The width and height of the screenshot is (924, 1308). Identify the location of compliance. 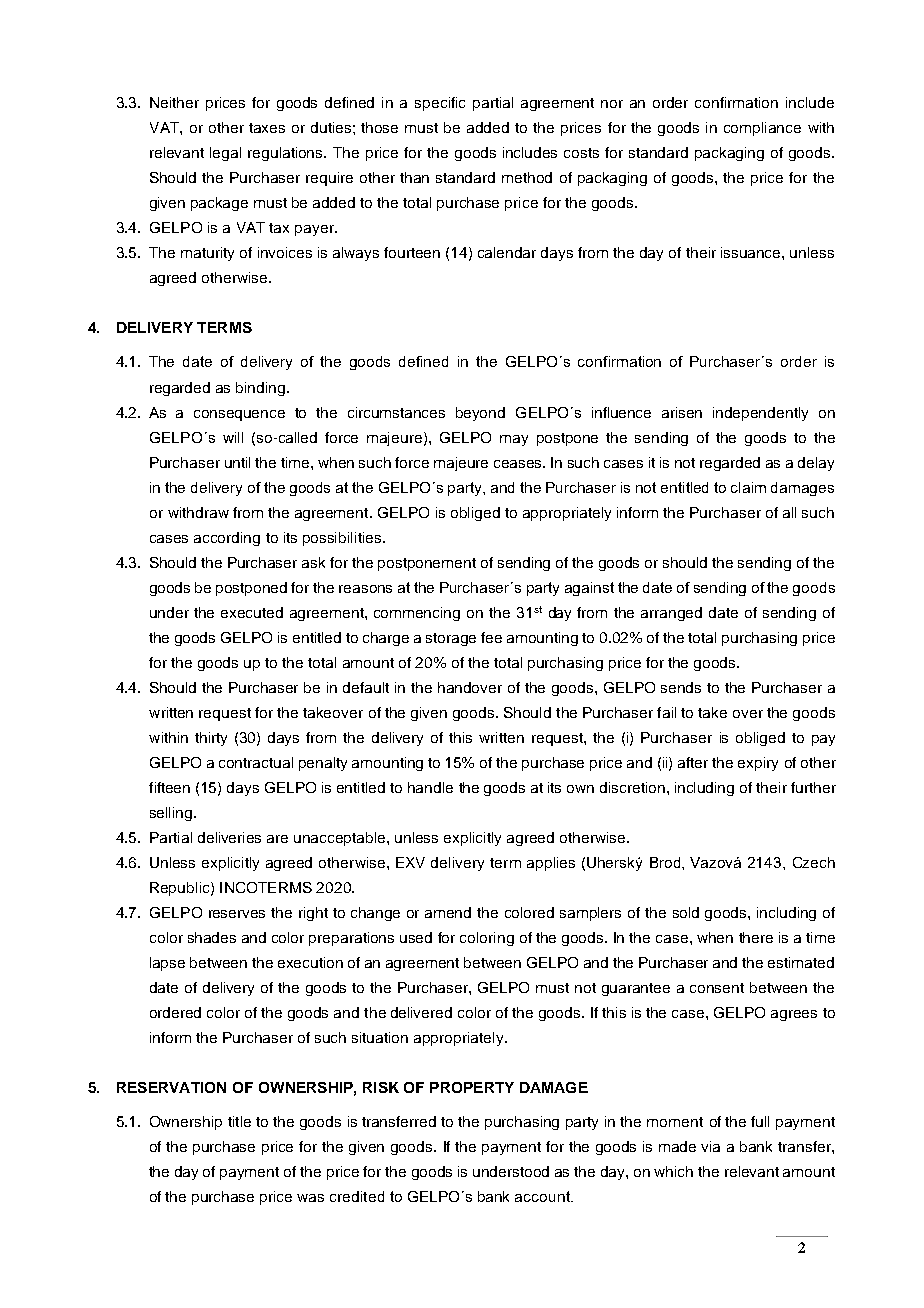
(762, 129).
